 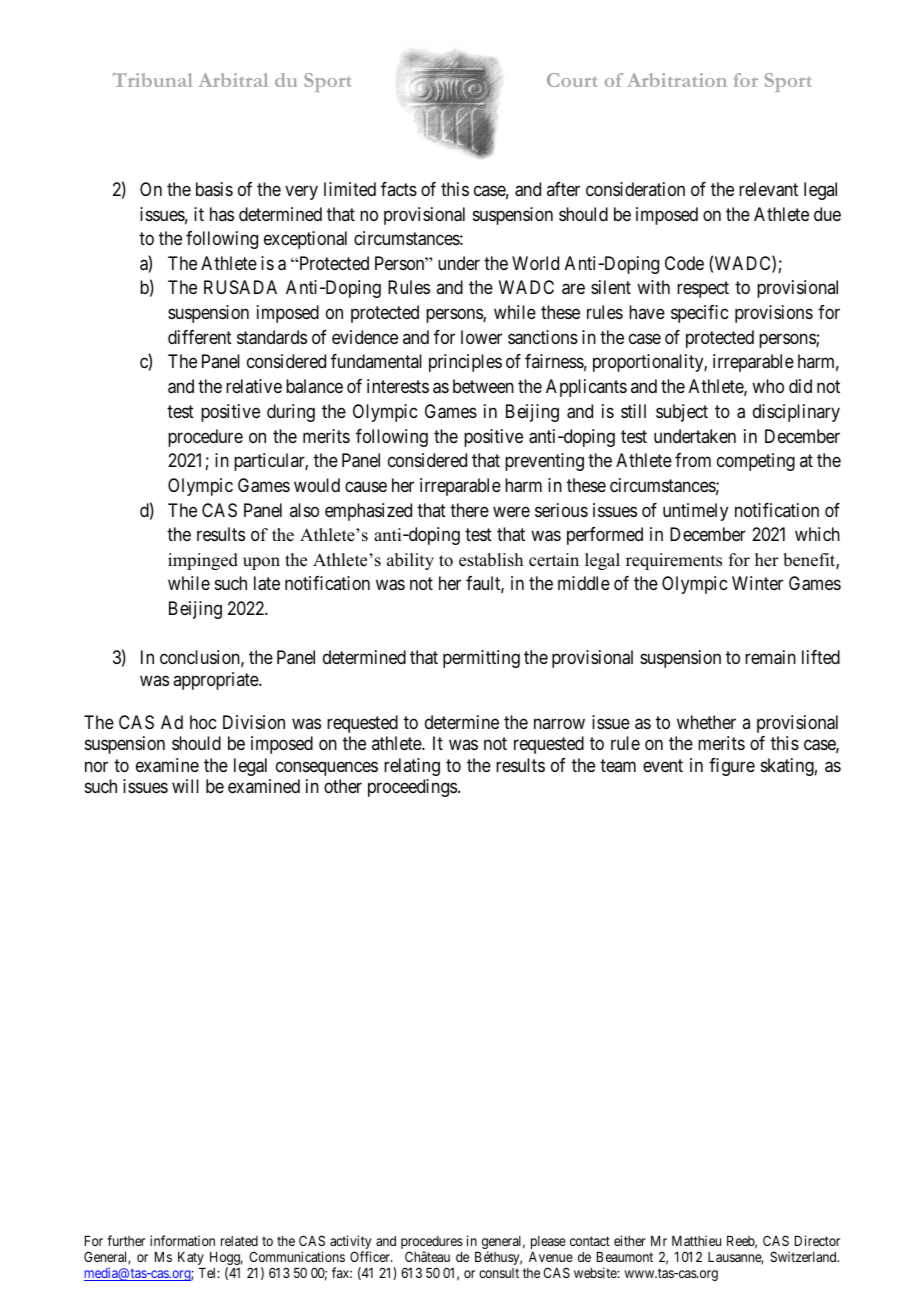 What do you see at coordinates (153, 80) in the screenshot?
I see `Tribunal` at bounding box center [153, 80].
